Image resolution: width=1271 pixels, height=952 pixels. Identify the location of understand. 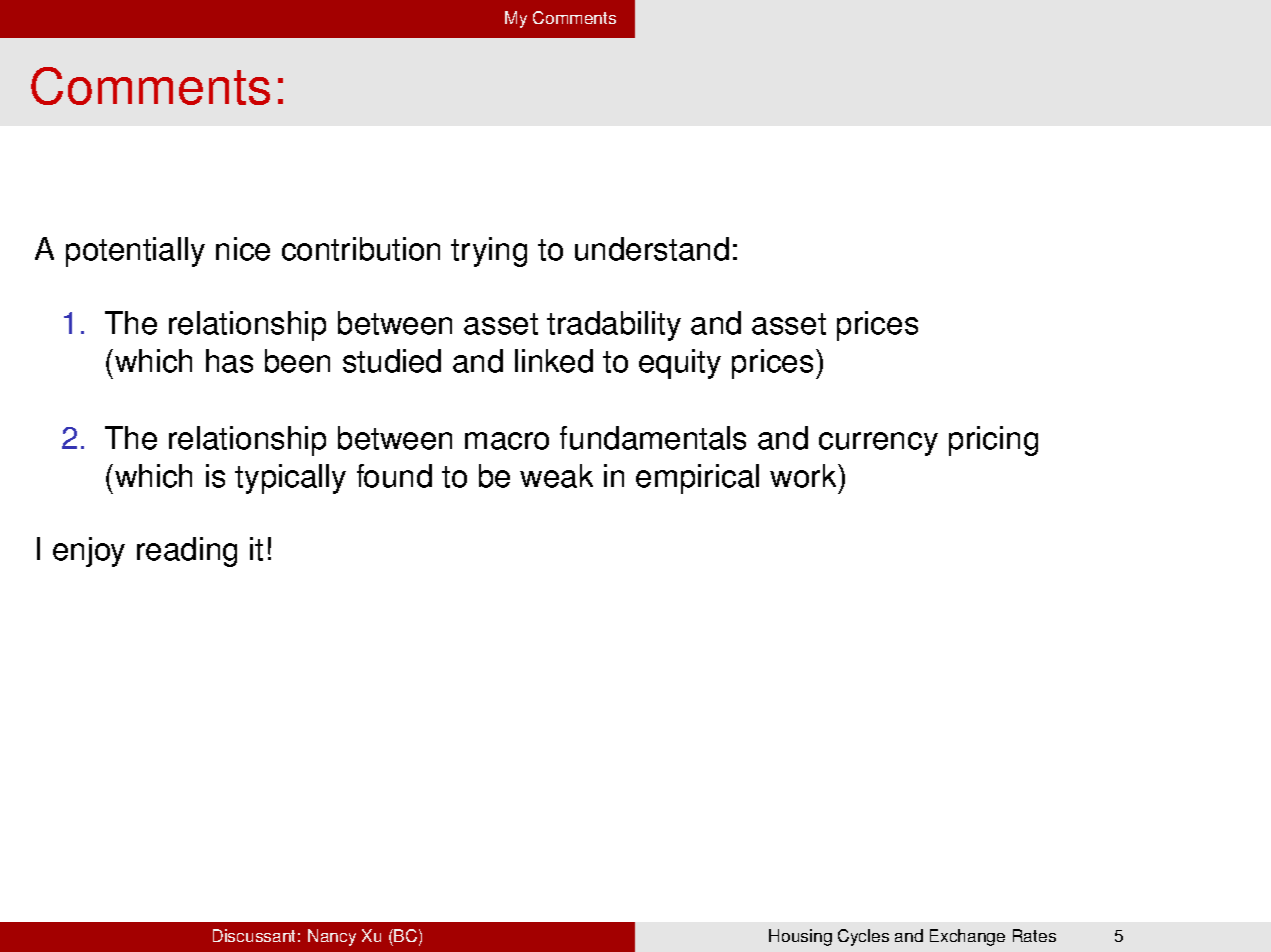
(652, 249).
